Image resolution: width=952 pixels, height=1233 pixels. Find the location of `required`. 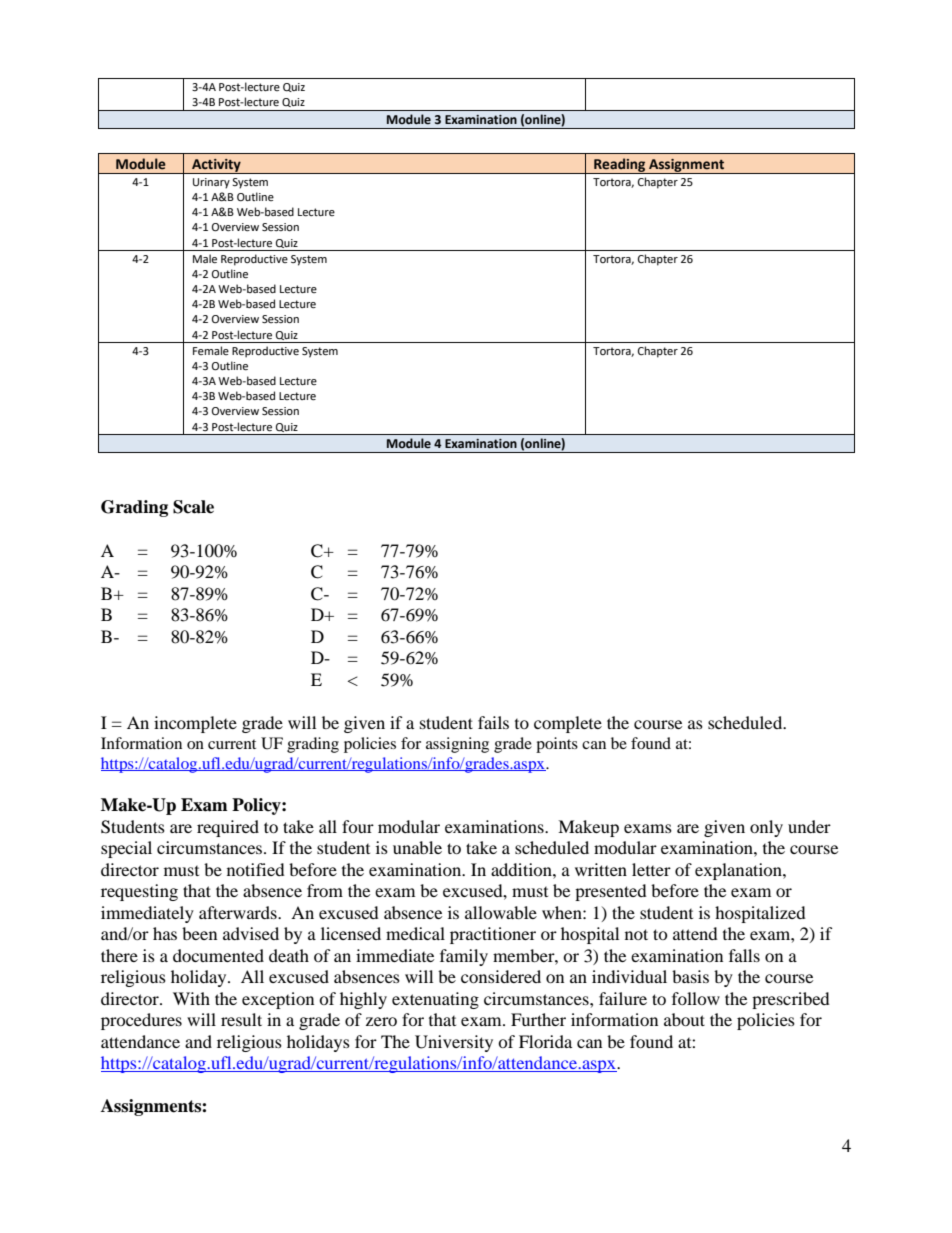

required is located at coordinates (228, 828).
